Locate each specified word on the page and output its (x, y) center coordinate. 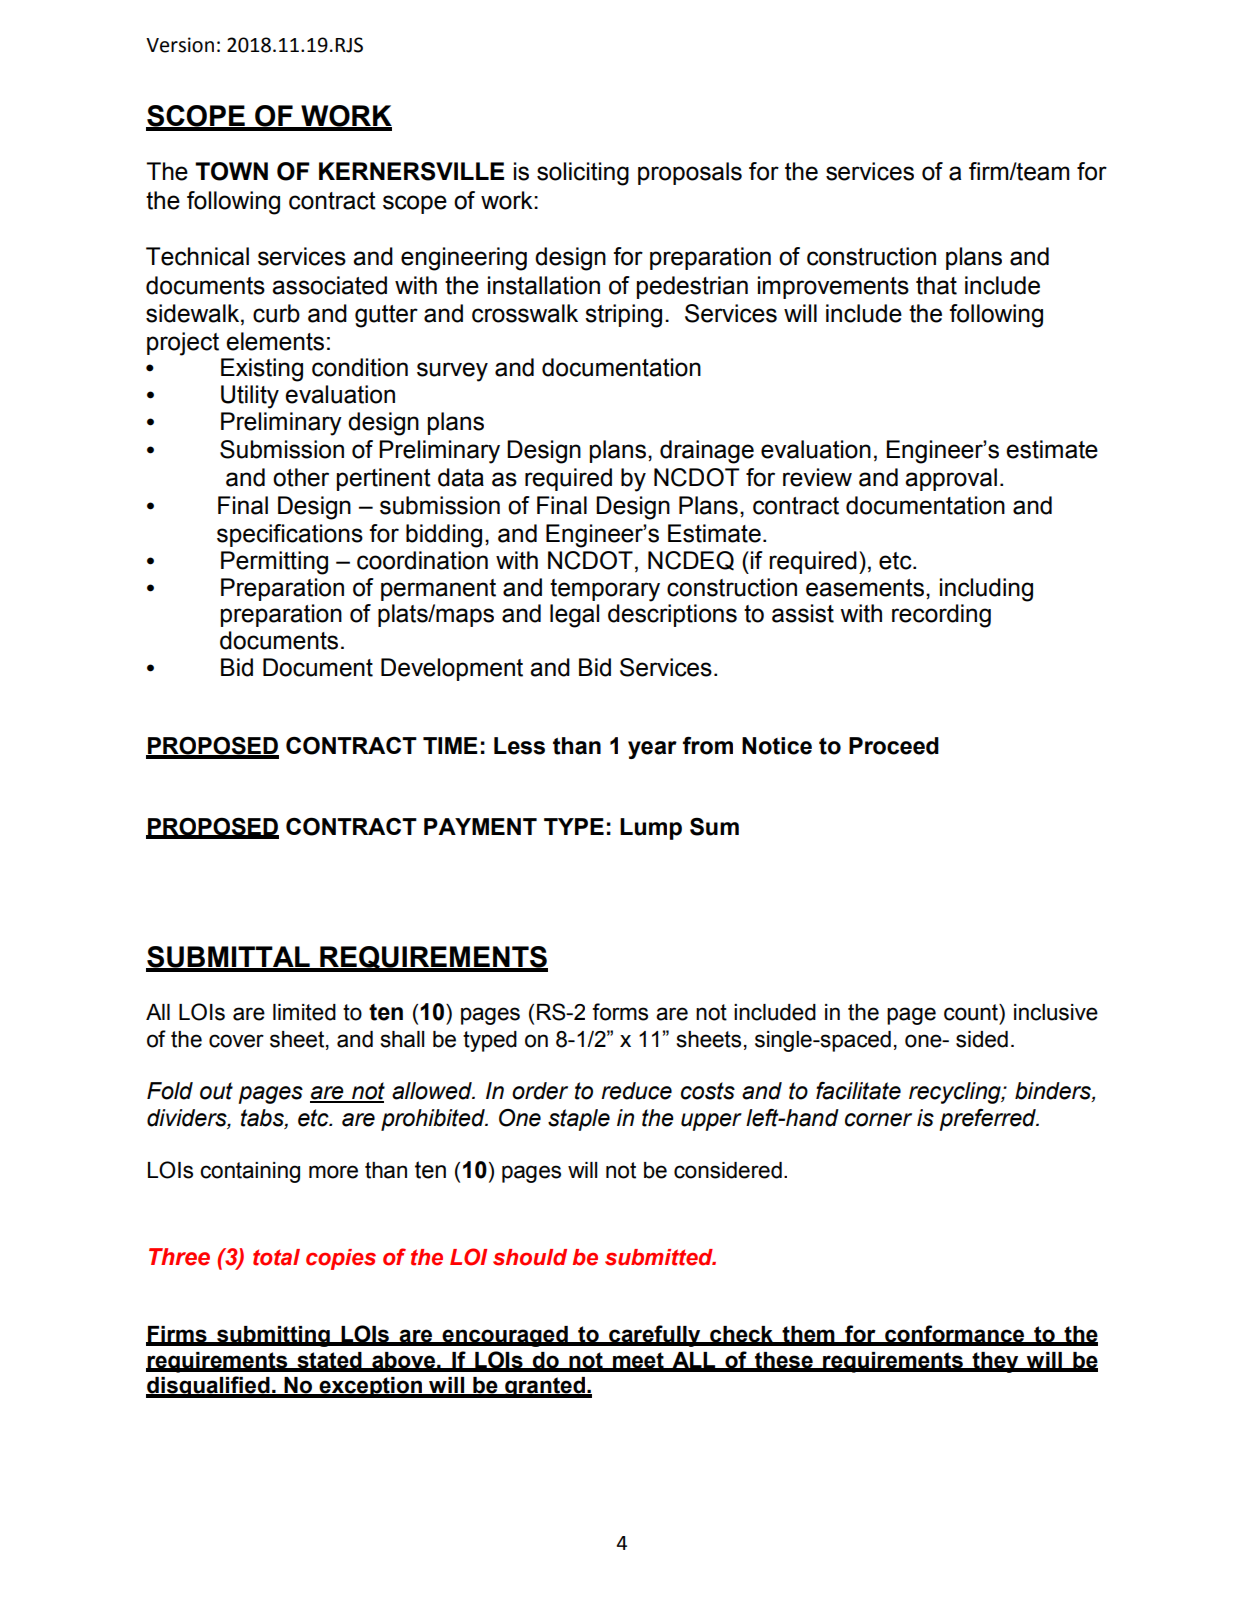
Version (180, 45)
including (986, 590)
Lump (651, 829)
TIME (450, 745)
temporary (605, 590)
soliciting (583, 174)
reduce (636, 1091)
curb (276, 313)
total (276, 1257)
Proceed (894, 746)
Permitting (274, 563)
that (936, 285)
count (972, 1012)
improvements (833, 287)
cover (236, 1041)
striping (623, 316)
